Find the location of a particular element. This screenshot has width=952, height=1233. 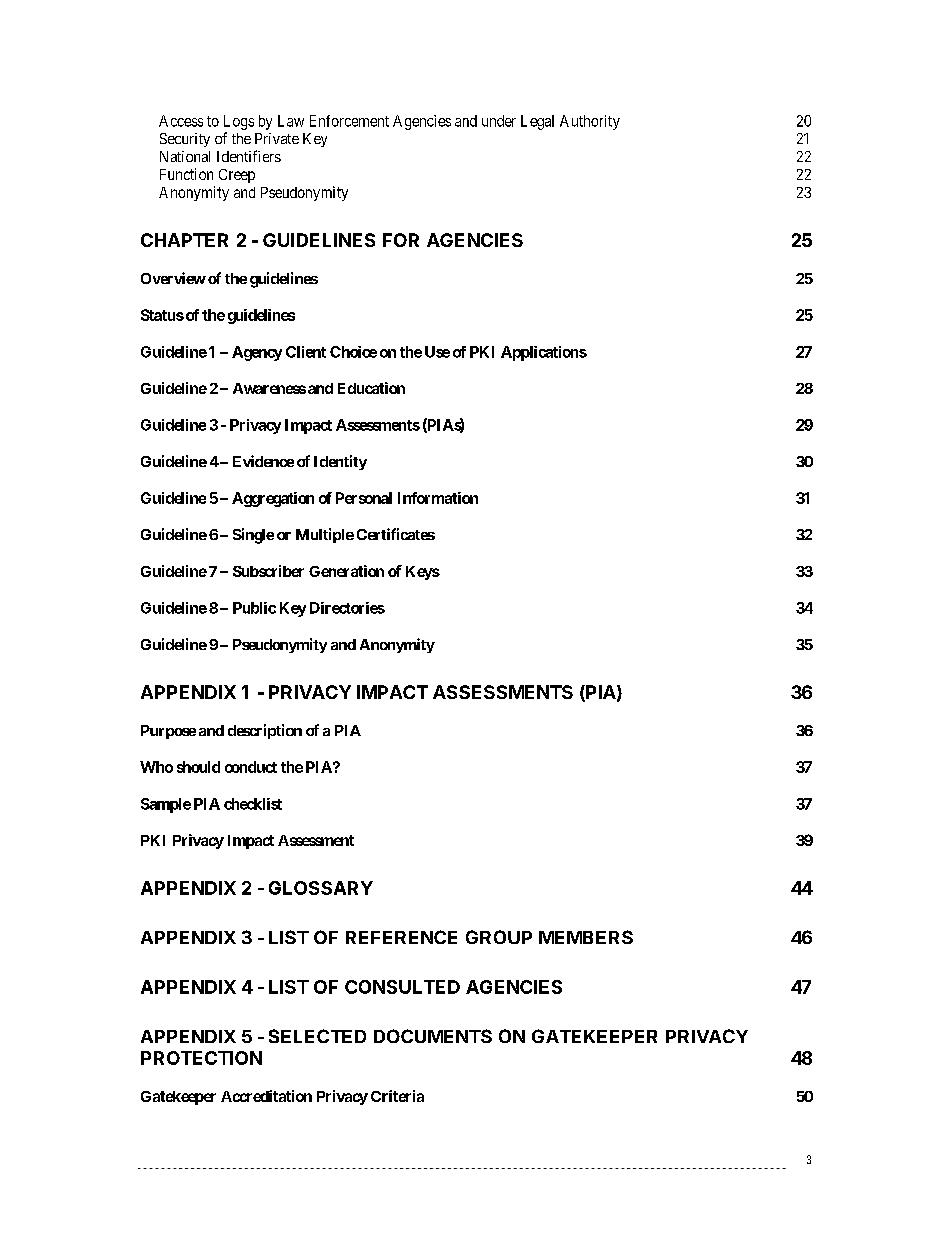

Identity is located at coordinates (340, 462).
